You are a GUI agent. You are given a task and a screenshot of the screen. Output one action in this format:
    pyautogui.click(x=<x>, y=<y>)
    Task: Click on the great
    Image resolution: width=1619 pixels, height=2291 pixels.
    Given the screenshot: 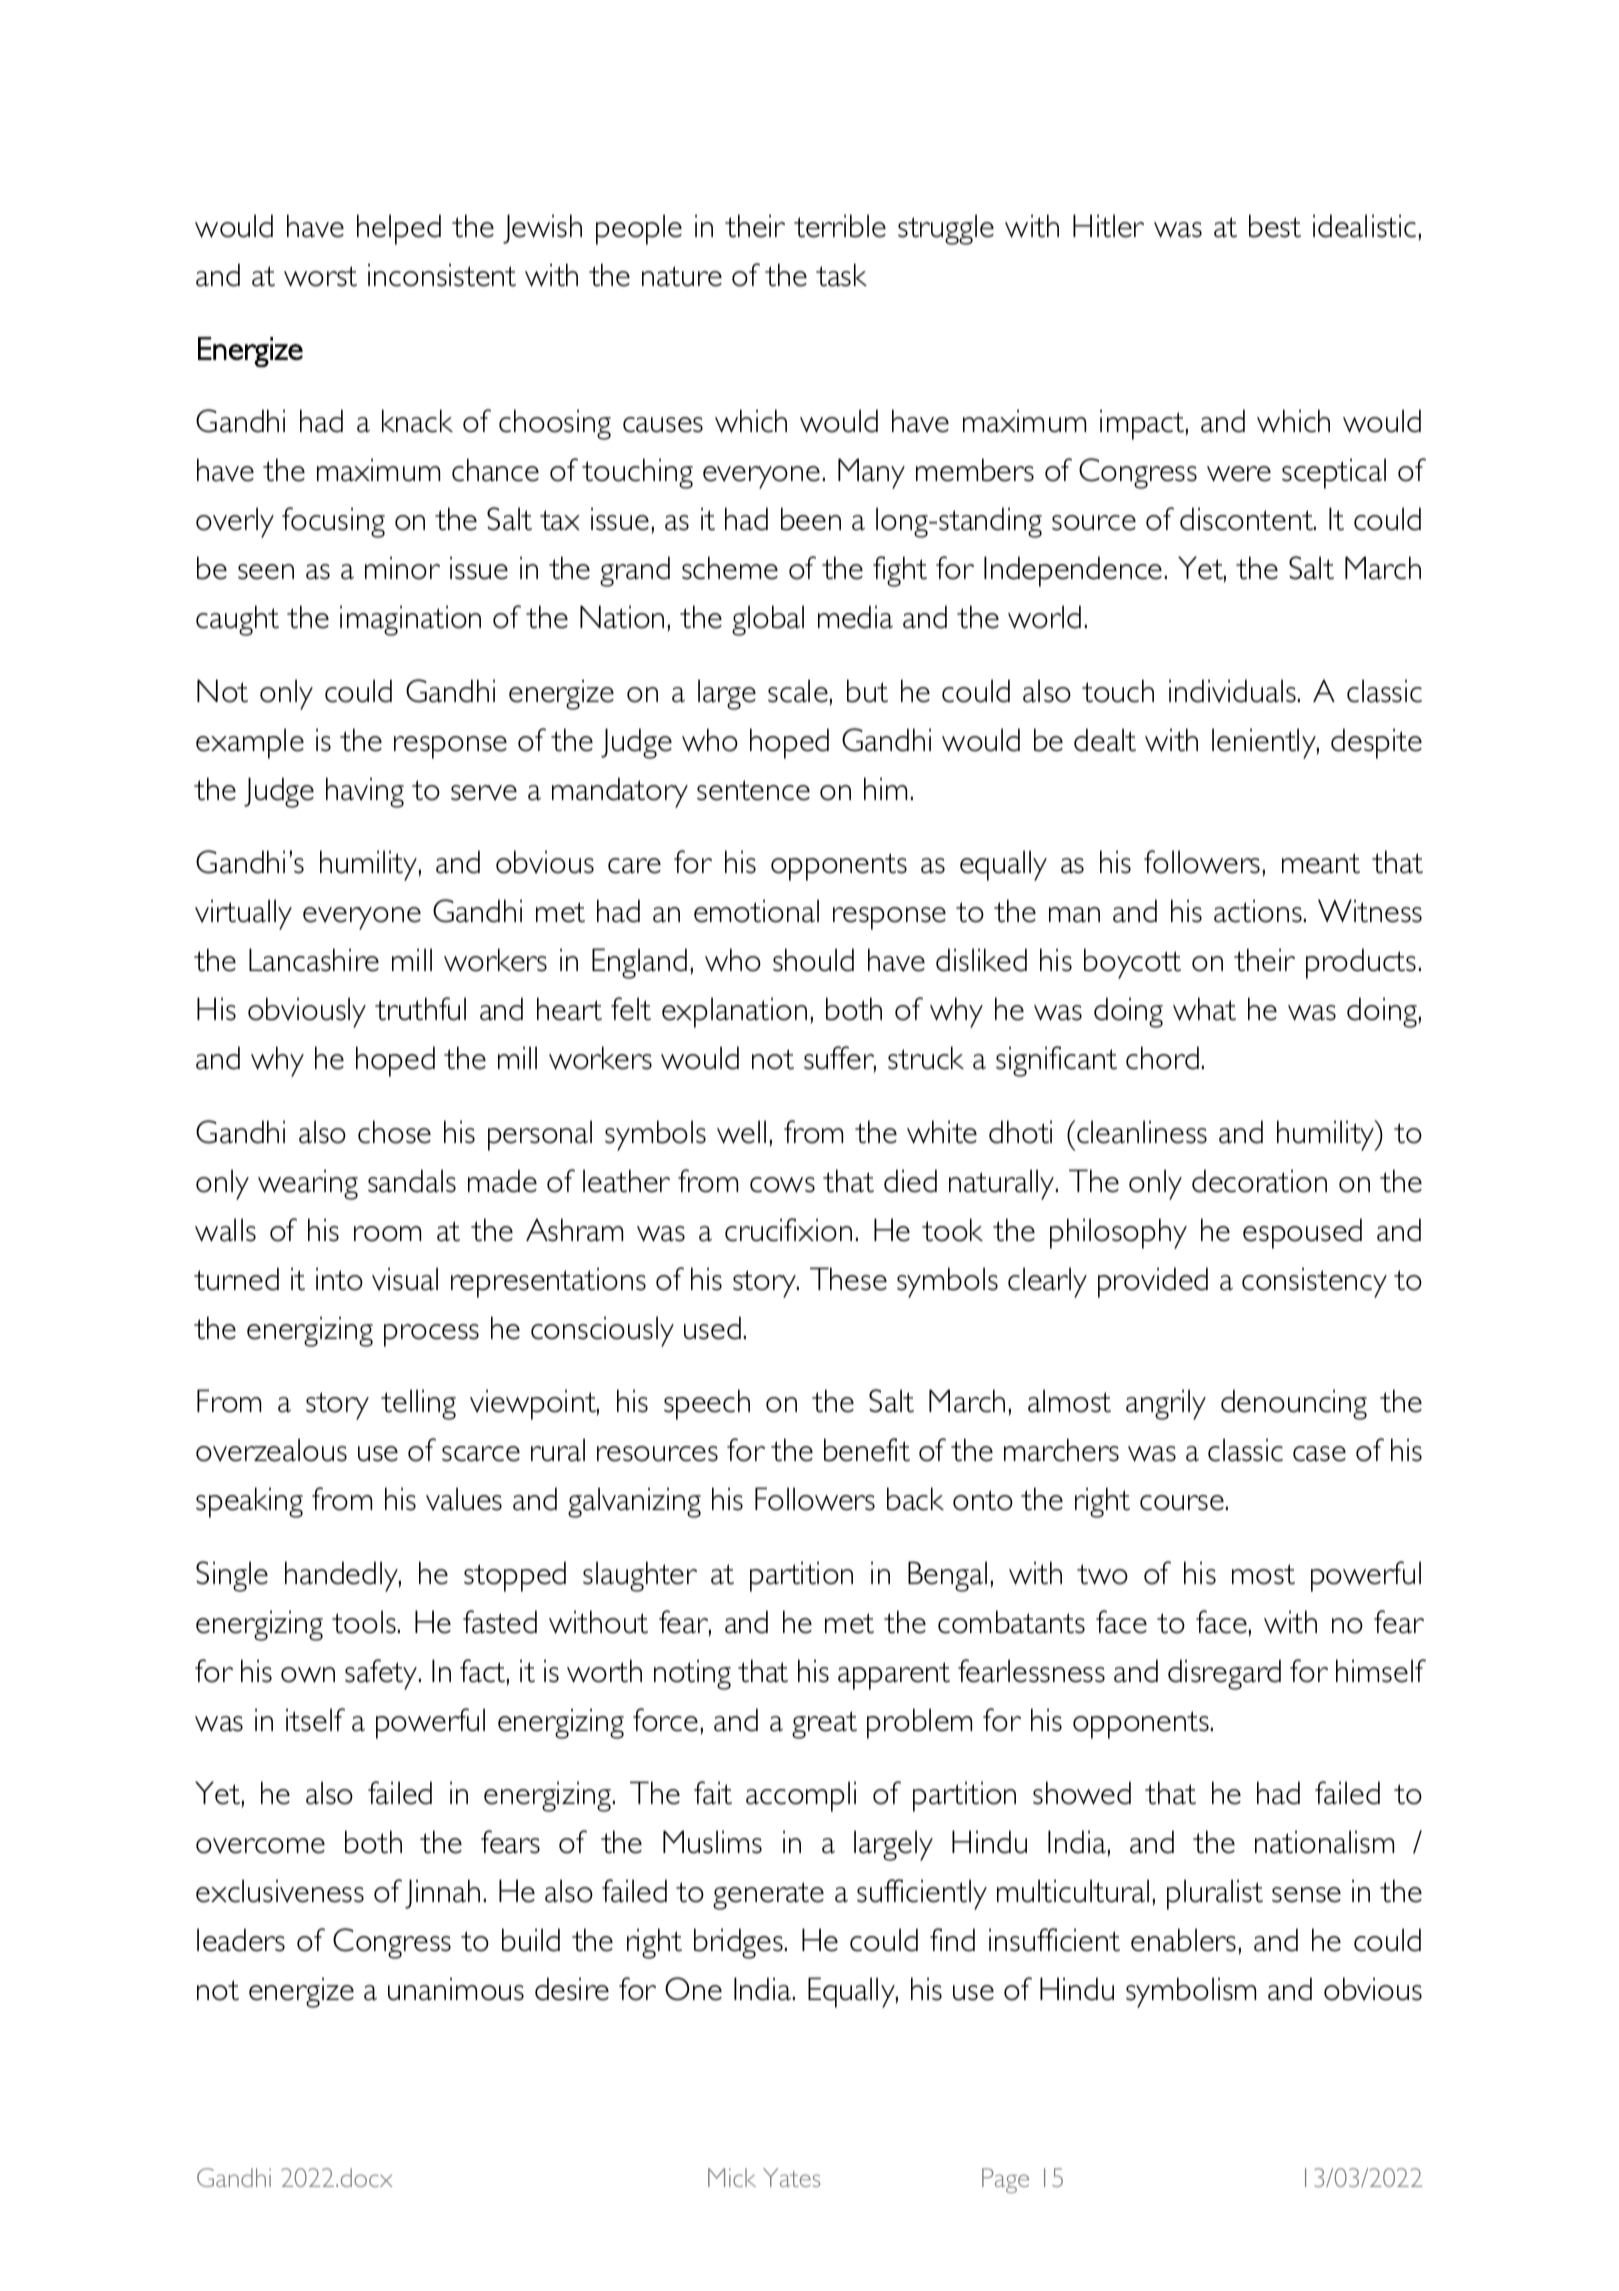 What is the action you would take?
    pyautogui.click(x=824, y=1725)
